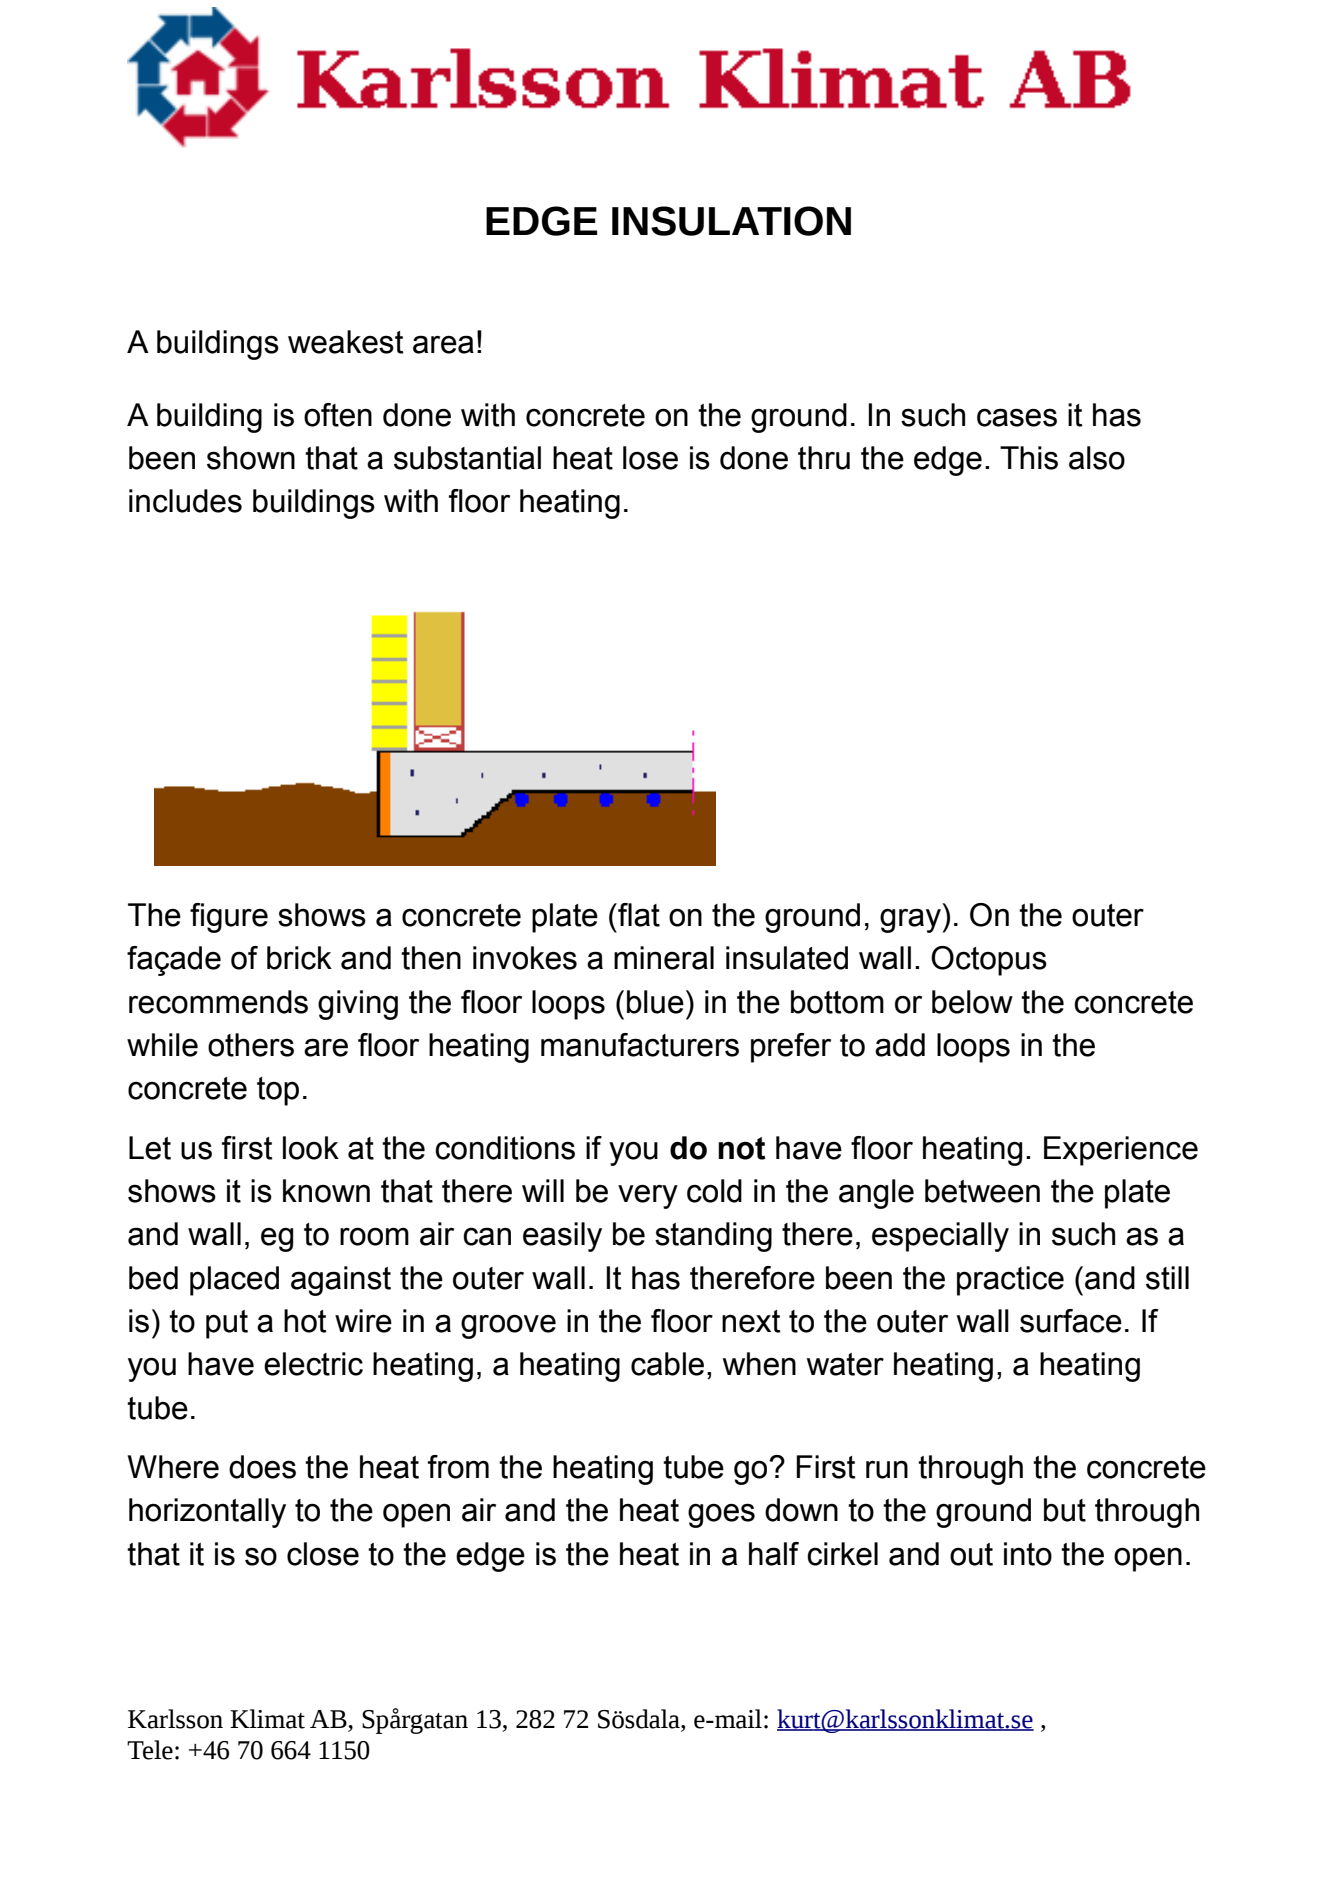  I want to click on into, so click(1028, 1554).
